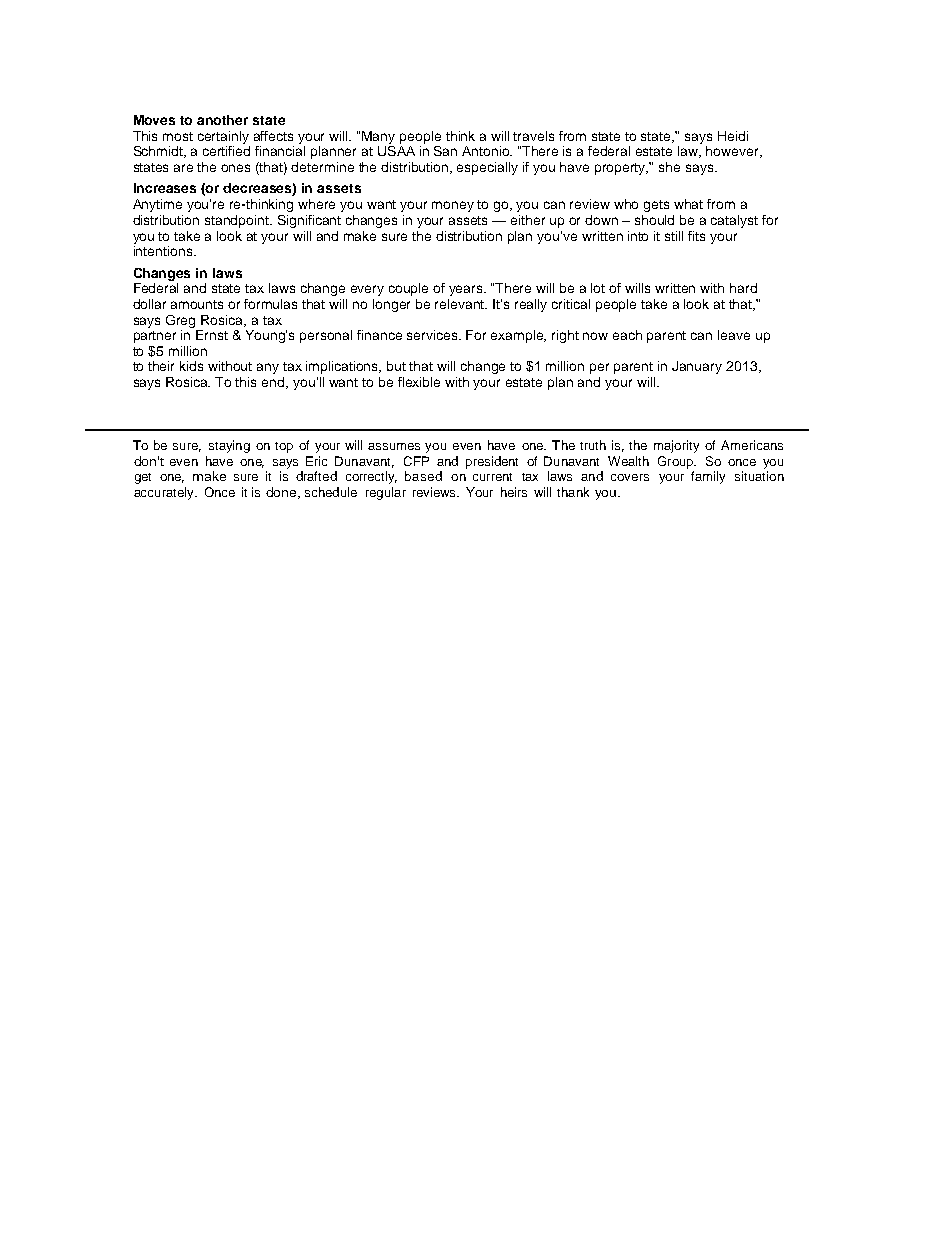 The width and height of the image is (952, 1233). Describe the element at coordinates (708, 477) in the image. I see `family` at that location.
